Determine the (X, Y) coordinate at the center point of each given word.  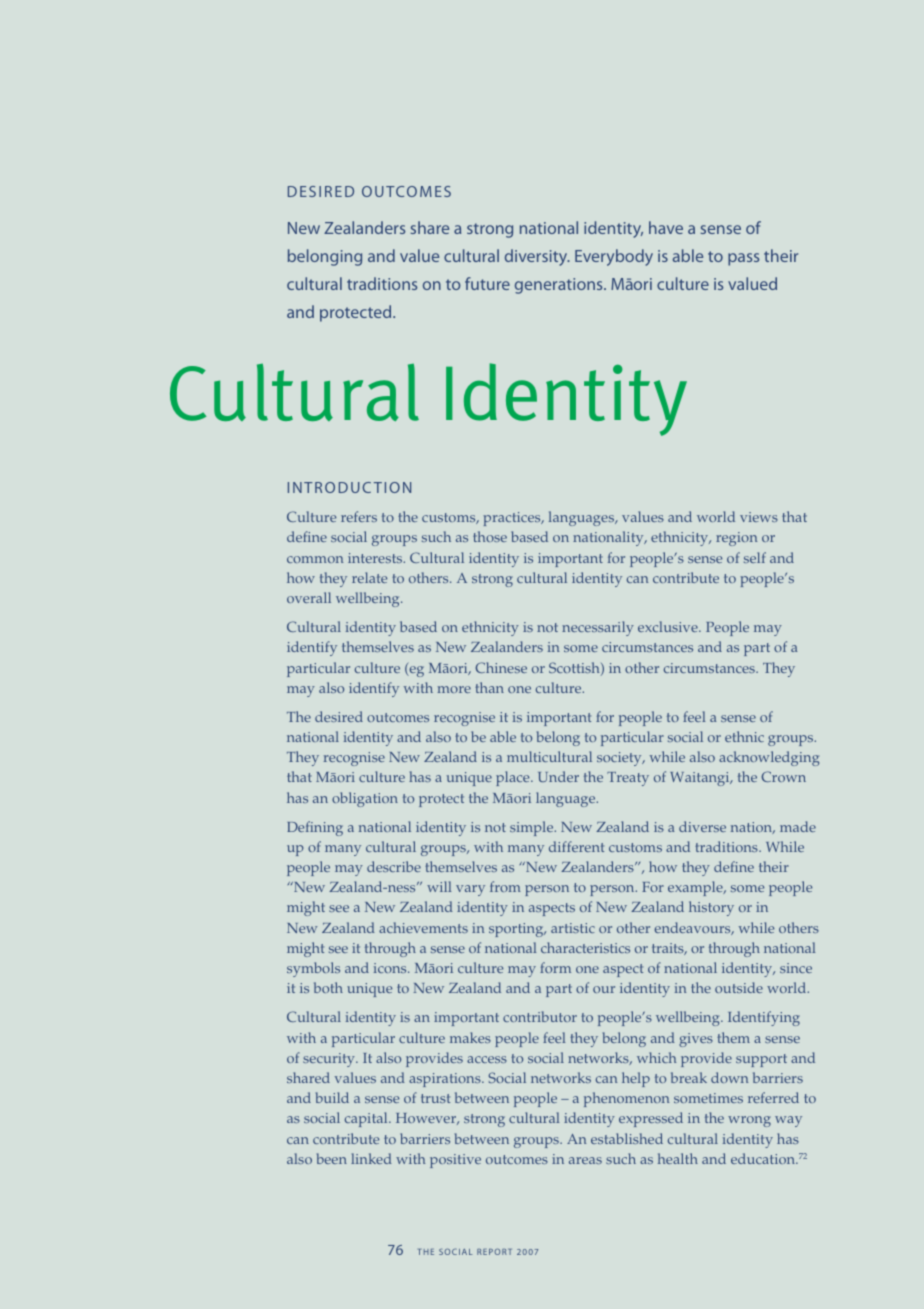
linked (371, 1158)
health (678, 1158)
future (487, 283)
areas (585, 1160)
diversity (537, 257)
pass (743, 259)
